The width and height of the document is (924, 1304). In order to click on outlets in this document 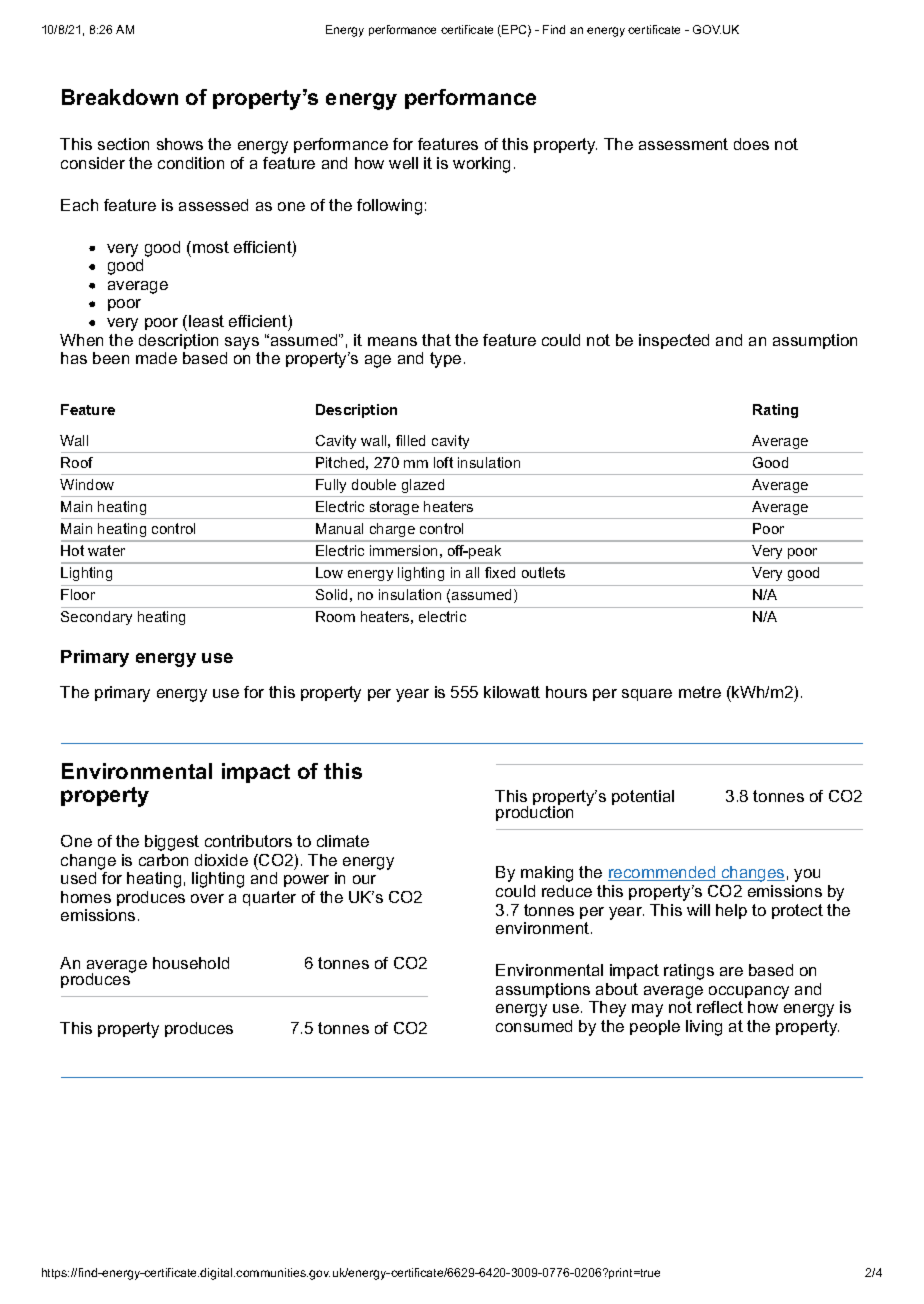, I will do `click(543, 572)`.
